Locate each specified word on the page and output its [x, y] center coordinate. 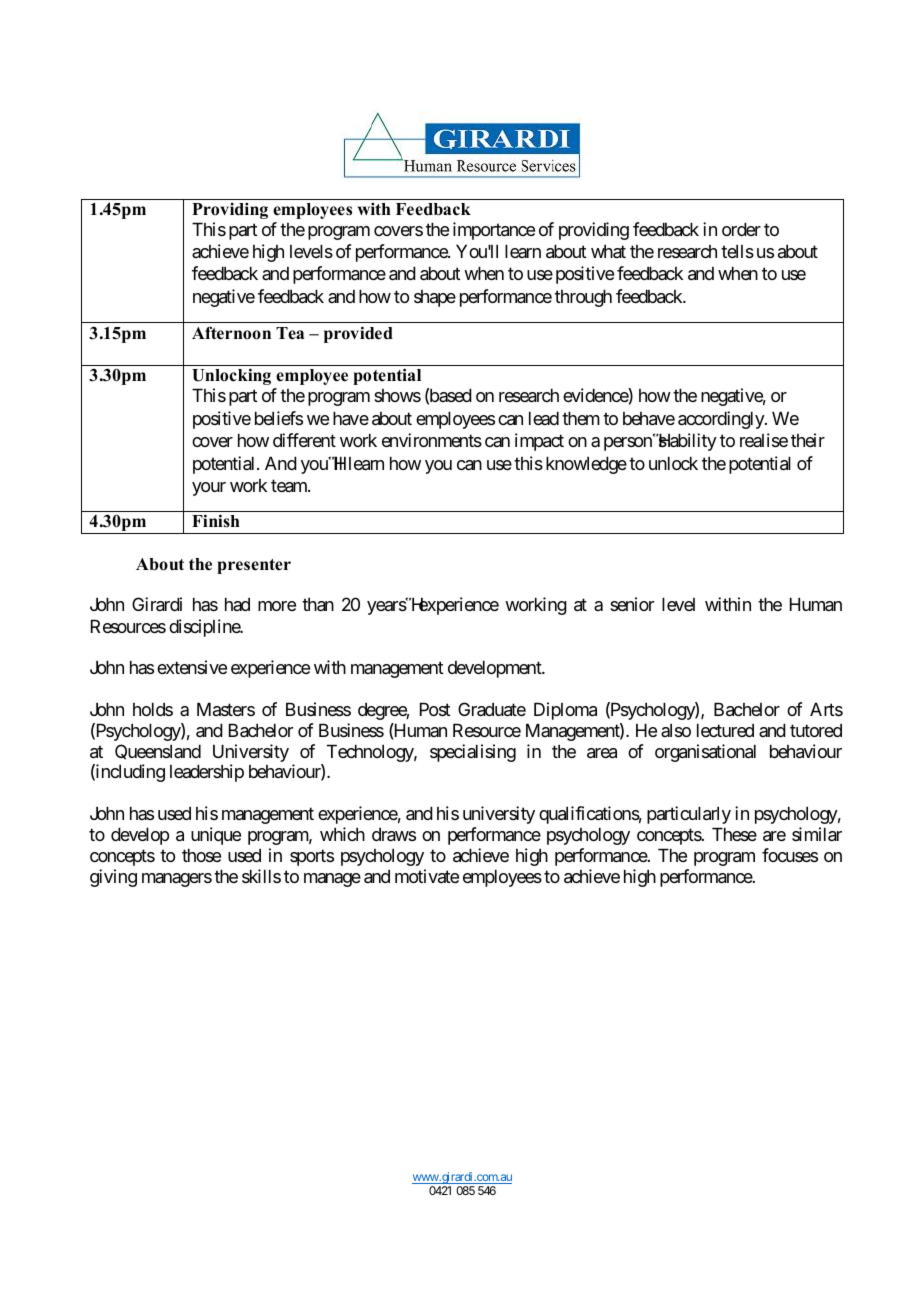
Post [435, 709]
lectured [725, 730]
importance [494, 231]
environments [432, 440]
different [304, 440]
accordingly [722, 420]
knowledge [586, 465]
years [387, 608]
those [201, 855]
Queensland [158, 752]
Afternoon [231, 333]
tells [737, 251]
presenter [254, 566]
